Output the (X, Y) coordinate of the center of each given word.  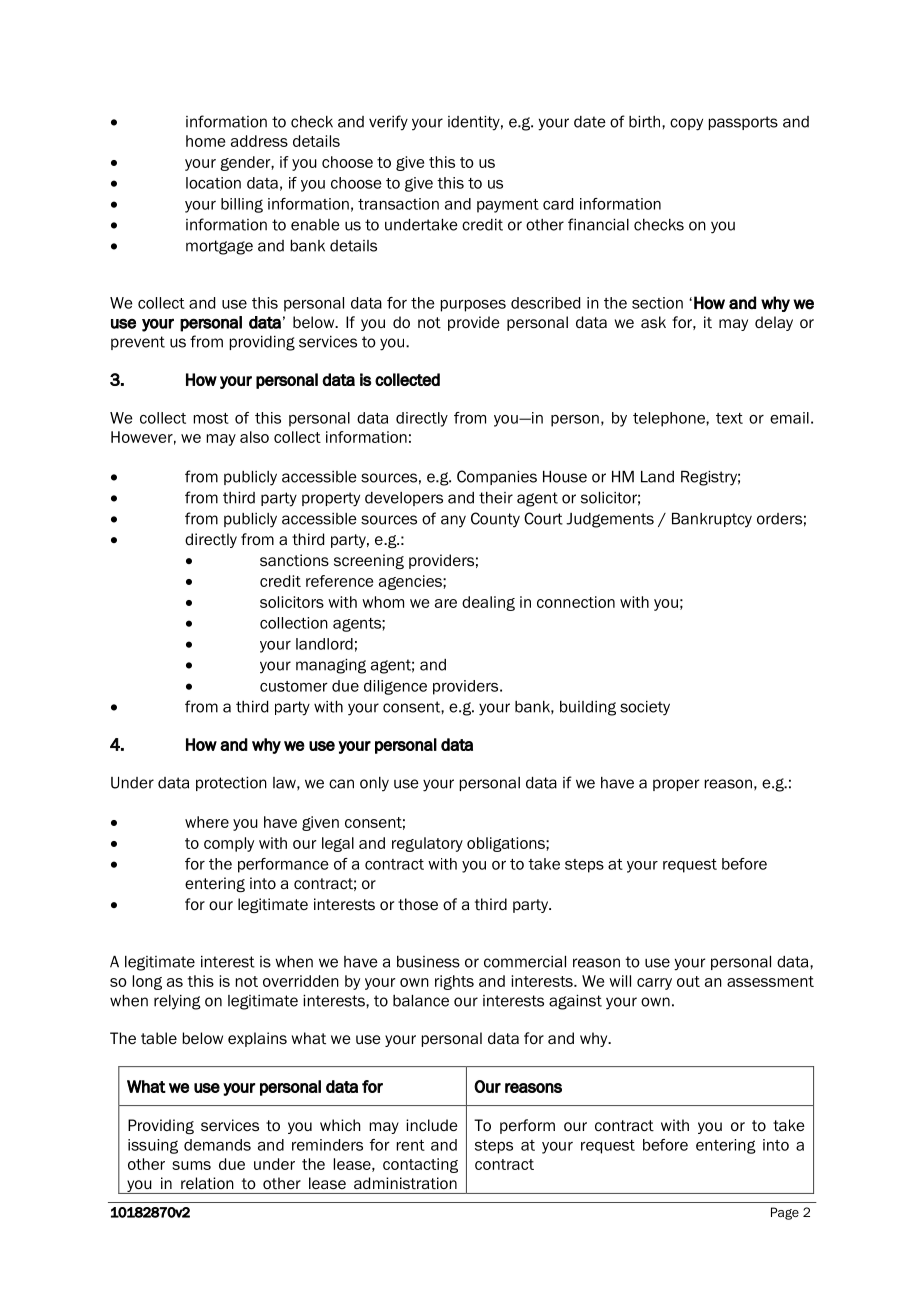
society (645, 708)
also (254, 437)
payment (508, 206)
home (205, 141)
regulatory (427, 844)
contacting (420, 1165)
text (729, 418)
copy (686, 124)
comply (229, 844)
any (453, 521)
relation (207, 1183)
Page (785, 1213)
